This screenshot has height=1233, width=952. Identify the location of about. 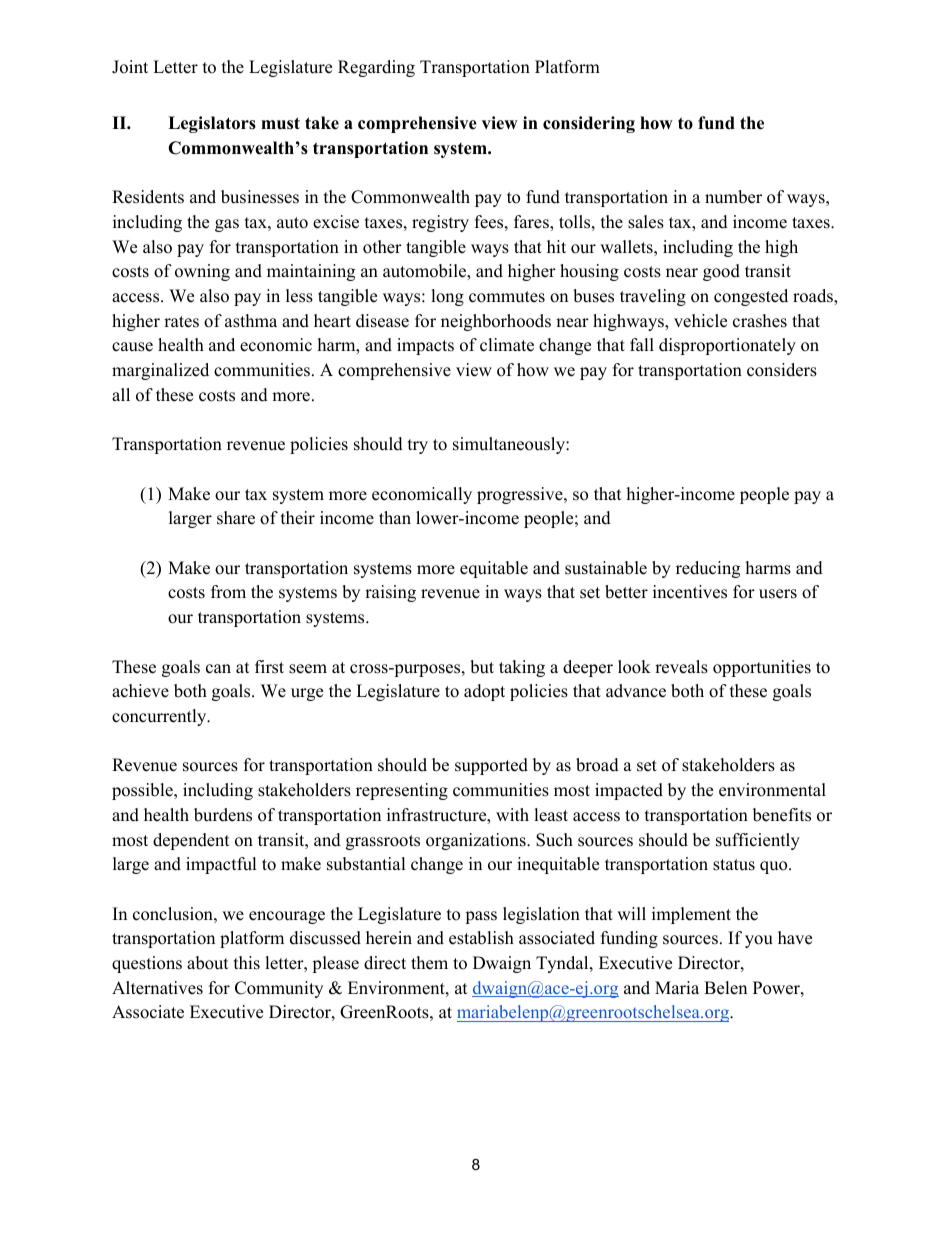
(208, 963).
